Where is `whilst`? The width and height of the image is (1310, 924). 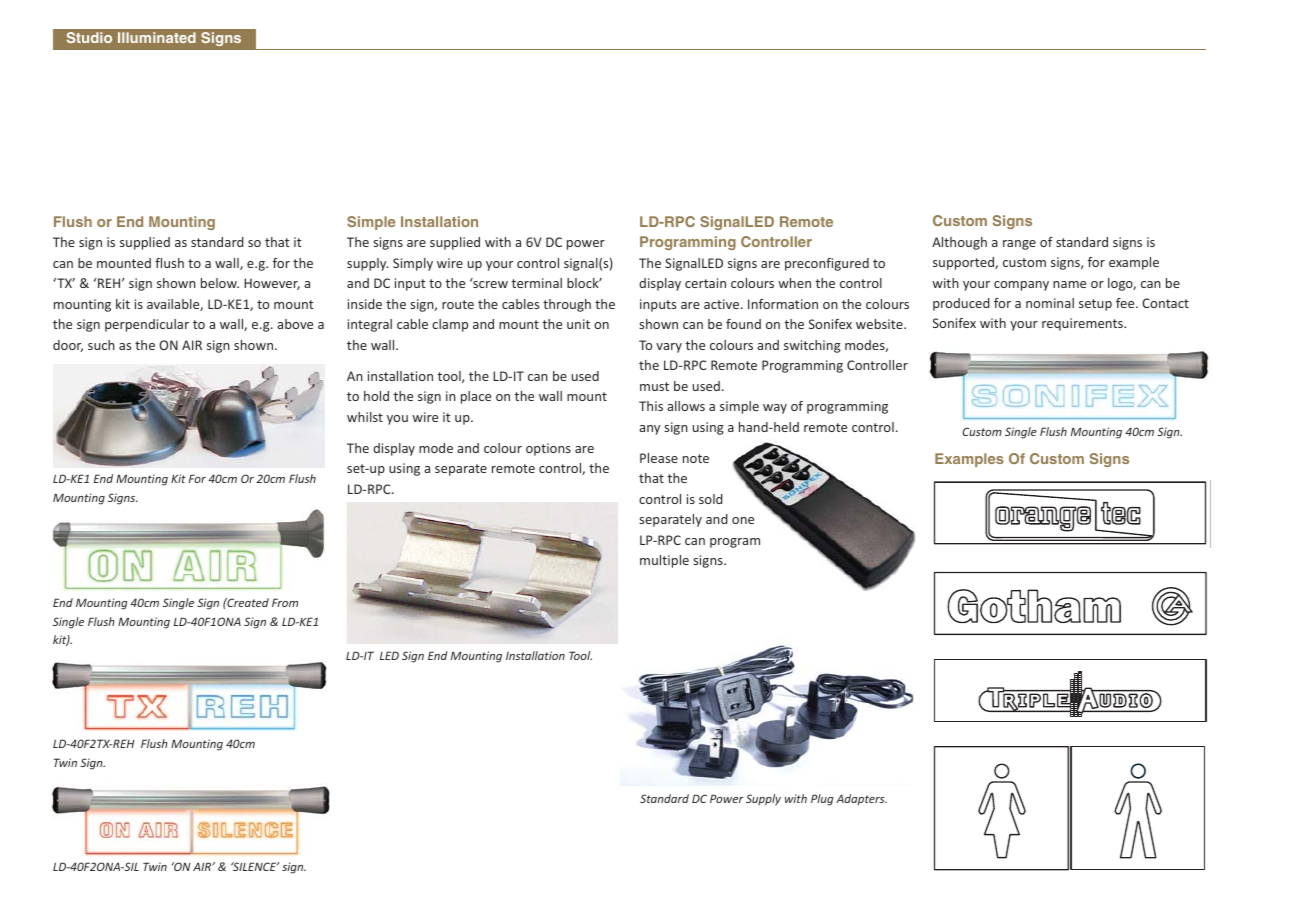
whilst is located at coordinates (365, 417).
